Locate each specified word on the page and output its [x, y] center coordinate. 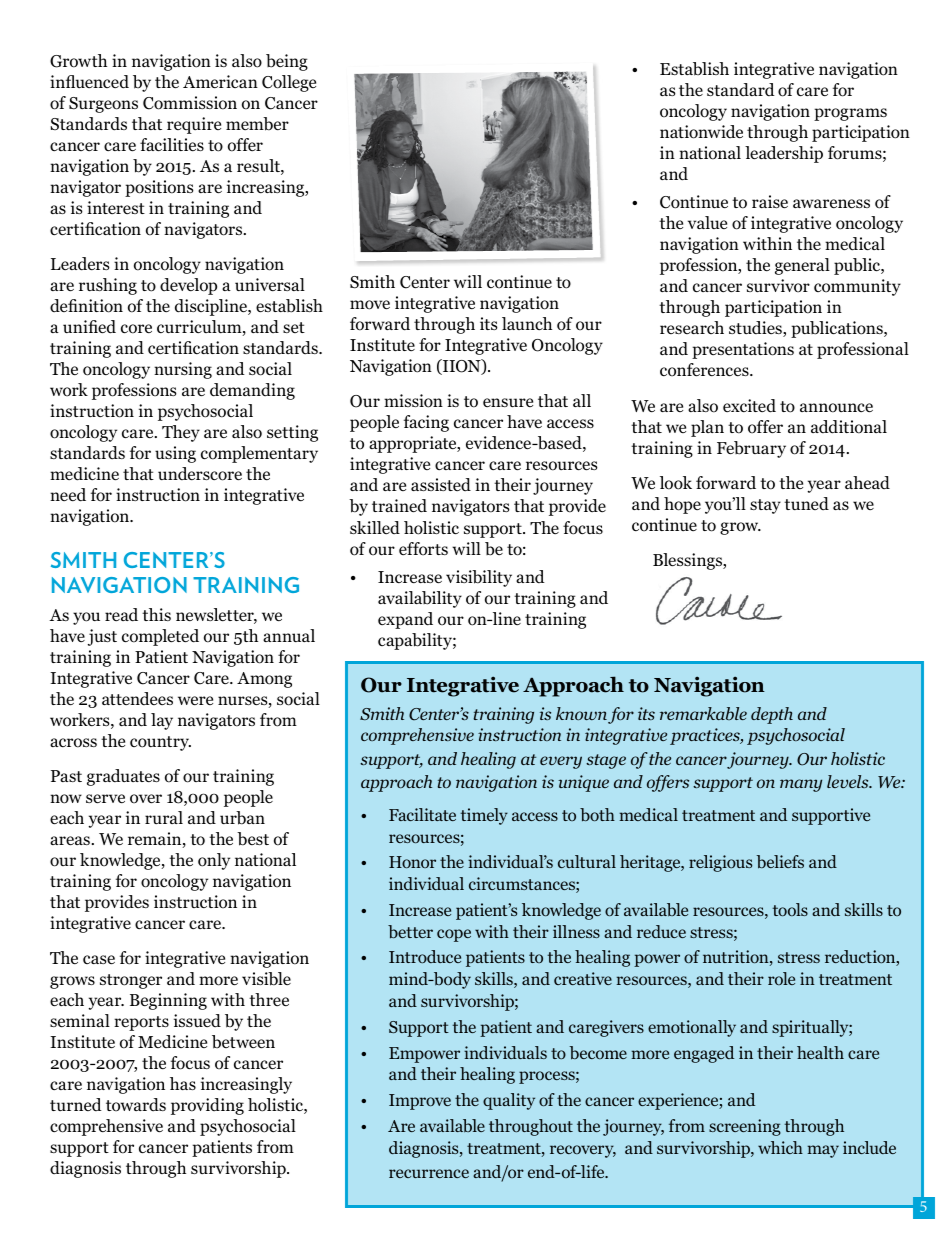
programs [850, 114]
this [156, 614]
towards [136, 1105]
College [289, 83]
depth [772, 715]
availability [420, 599]
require [194, 125]
